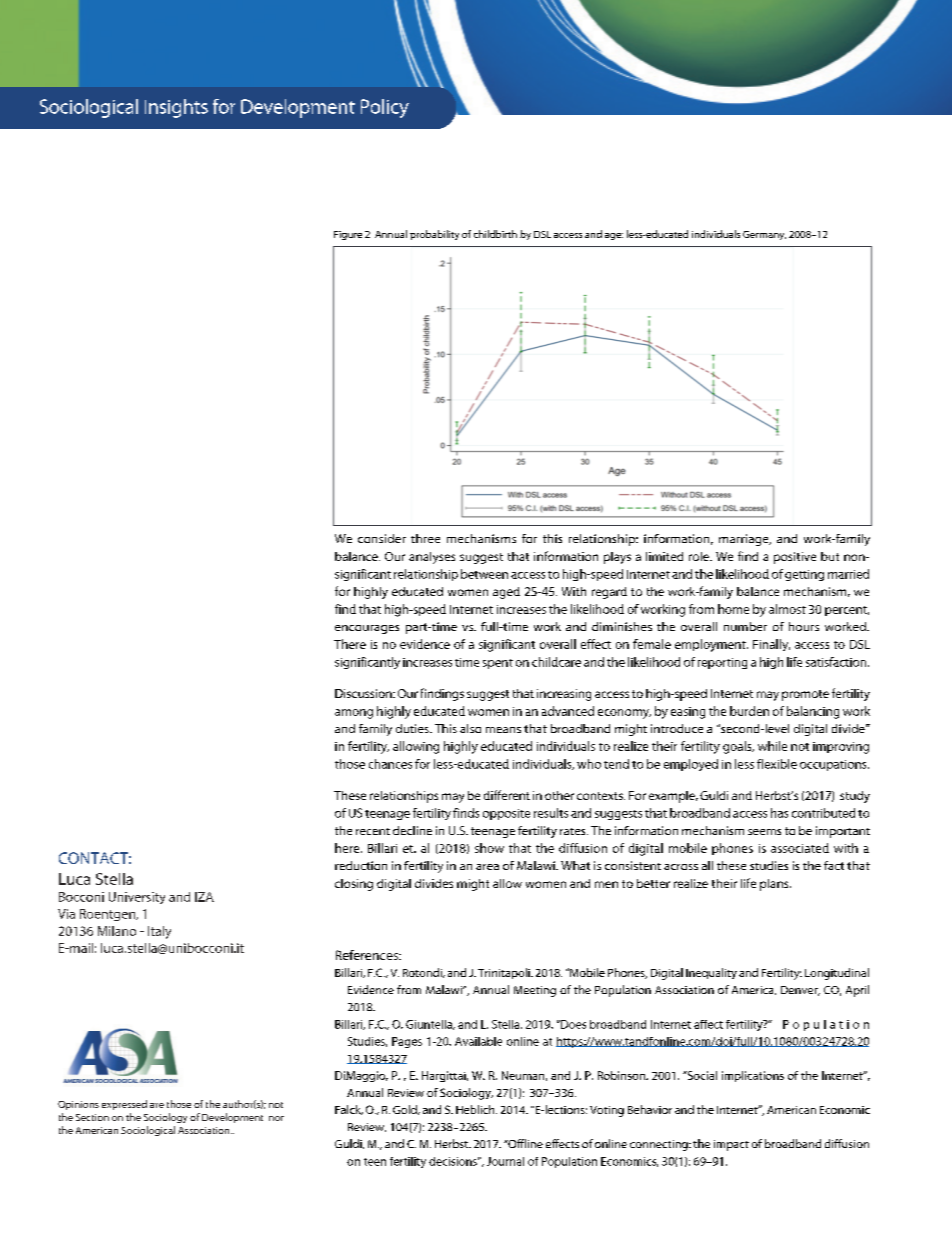 Image resolution: width=952 pixels, height=1233 pixels. Describe the element at coordinates (382, 538) in the document. I see `consider` at that location.
